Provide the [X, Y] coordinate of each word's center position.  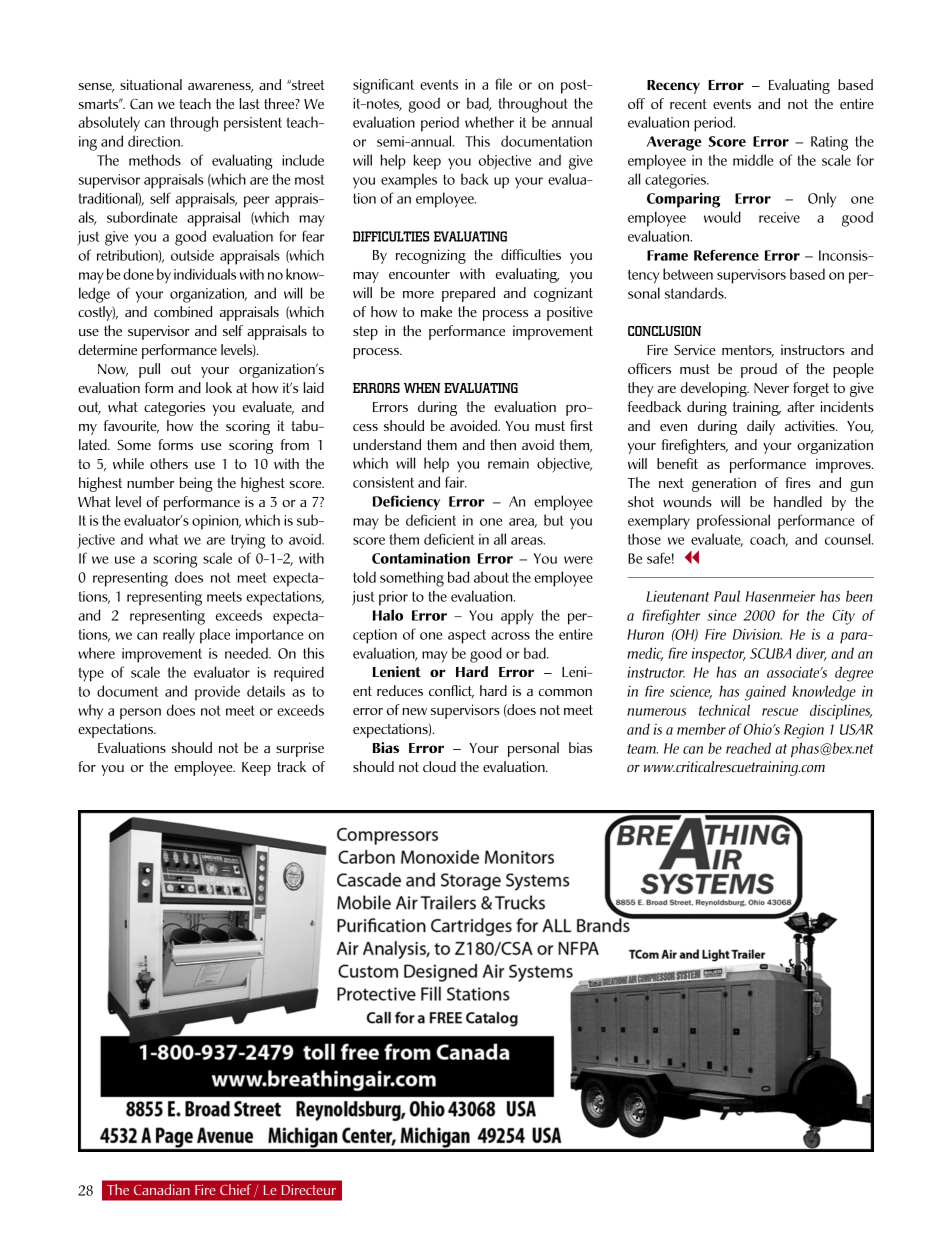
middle [753, 160]
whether [489, 122]
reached [748, 748]
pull [149, 370]
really [179, 636]
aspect [467, 637]
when [422, 388]
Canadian [162, 1189]
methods [155, 160]
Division [757, 634]
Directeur [309, 1189]
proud [759, 370]
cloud [439, 766]
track [291, 766]
